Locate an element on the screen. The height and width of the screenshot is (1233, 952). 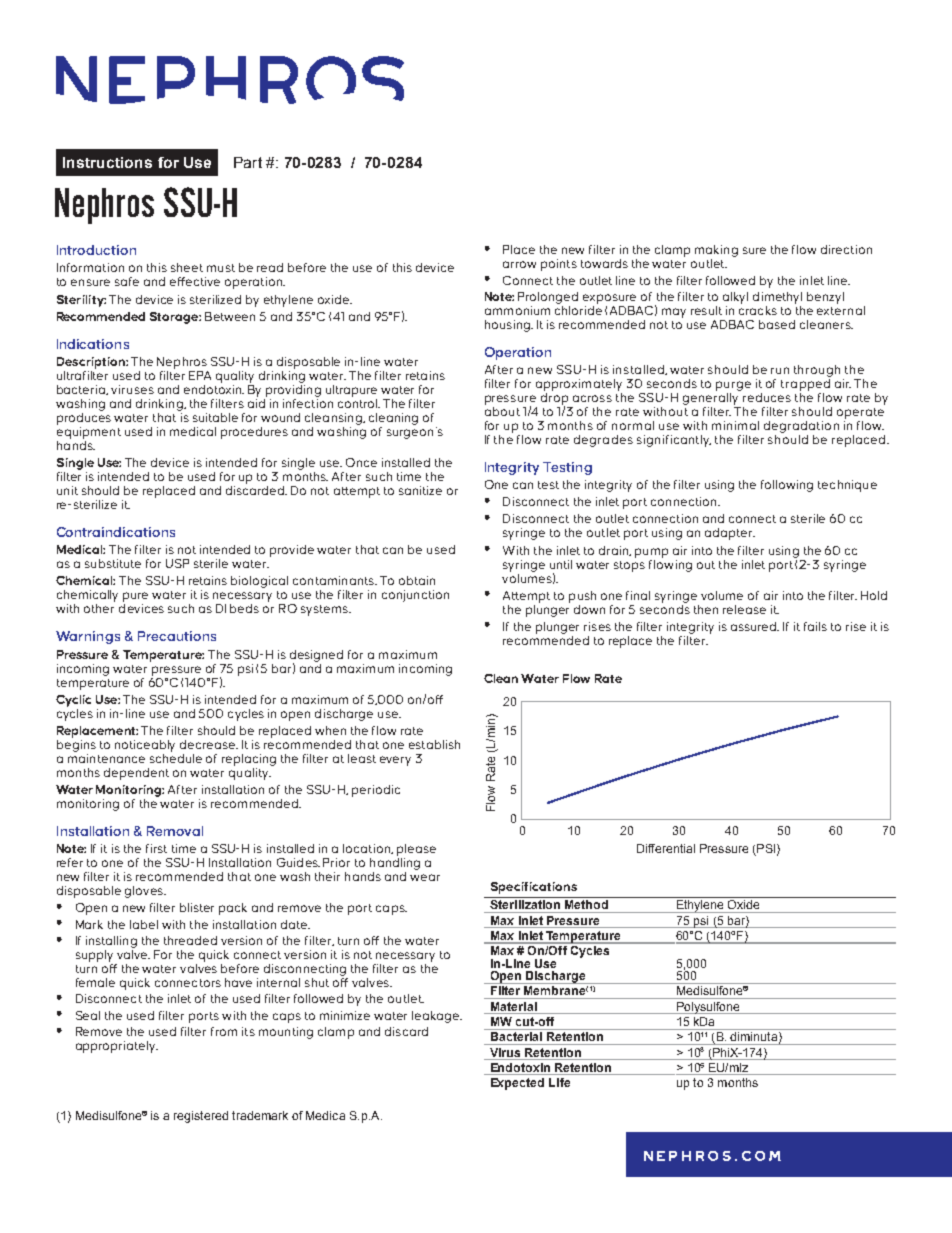
Instructions is located at coordinates (107, 162).
